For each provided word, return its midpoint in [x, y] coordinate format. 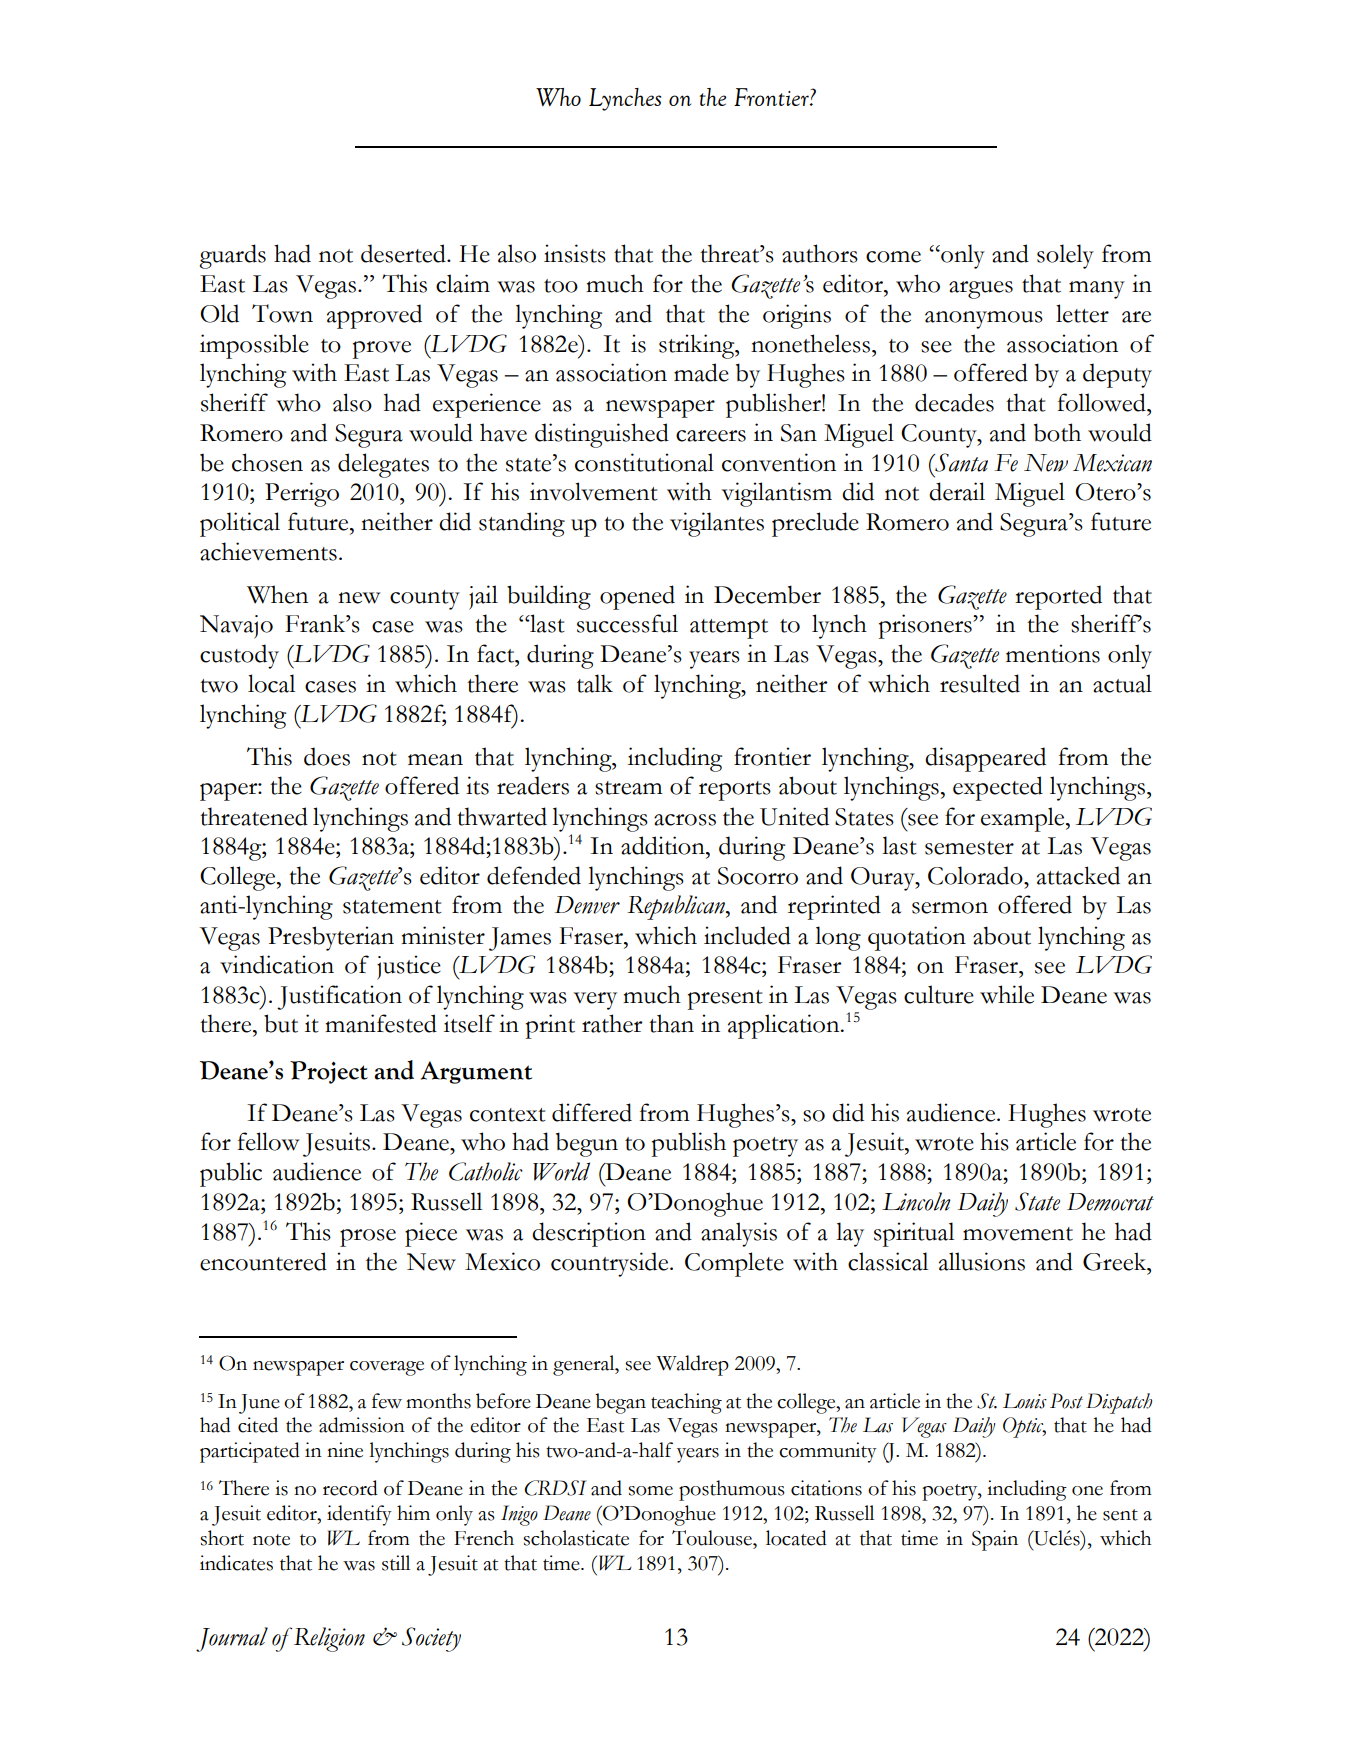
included [747, 935]
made [701, 372]
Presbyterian [331, 938]
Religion [328, 1639]
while [1007, 994]
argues [981, 290]
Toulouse [713, 1538]
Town [282, 313]
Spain [995, 1540]
